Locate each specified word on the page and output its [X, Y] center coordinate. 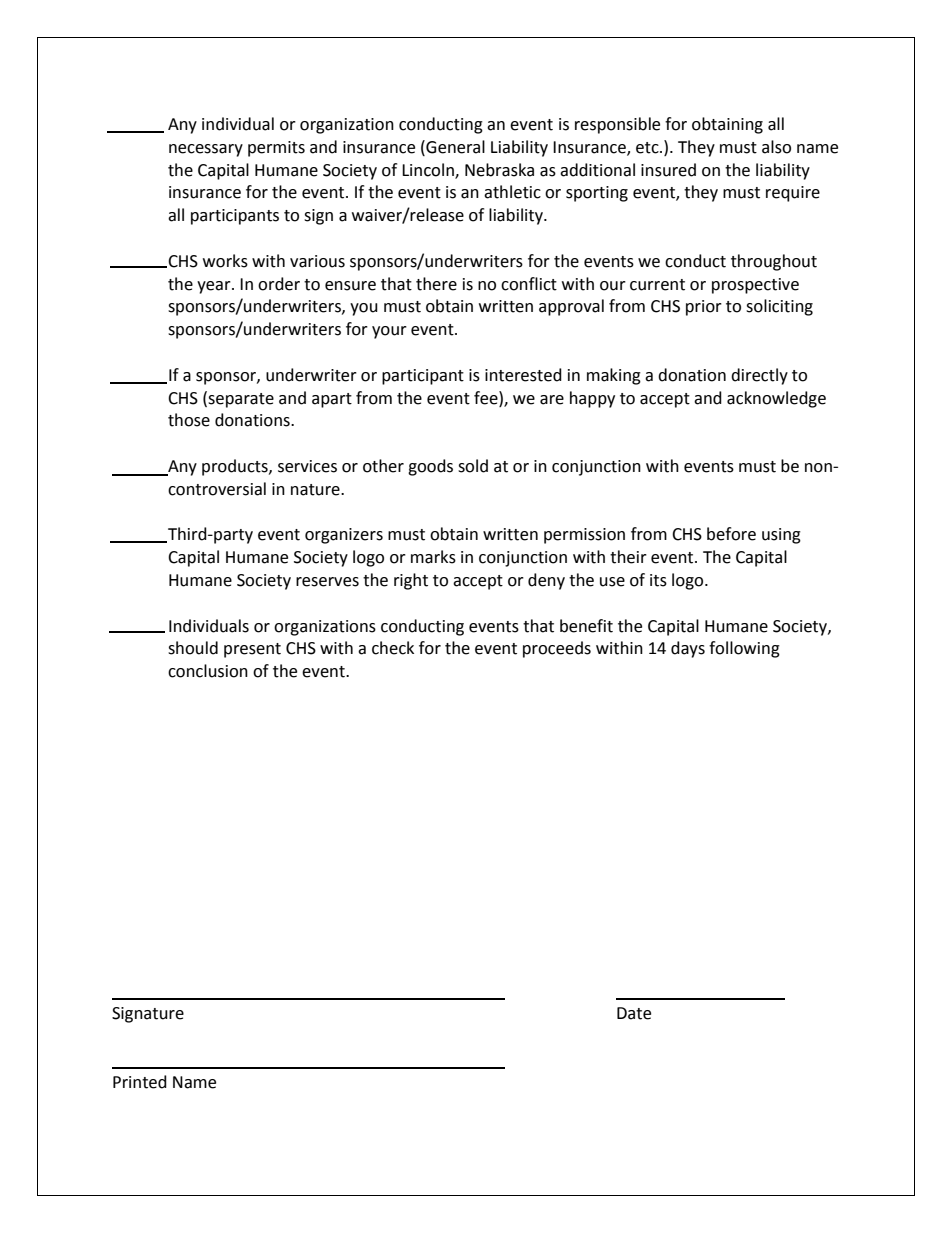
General [454, 147]
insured [668, 170]
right [411, 581]
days [688, 649]
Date [634, 1013]
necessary [206, 150]
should [193, 648]
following [744, 649]
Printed [140, 1082]
